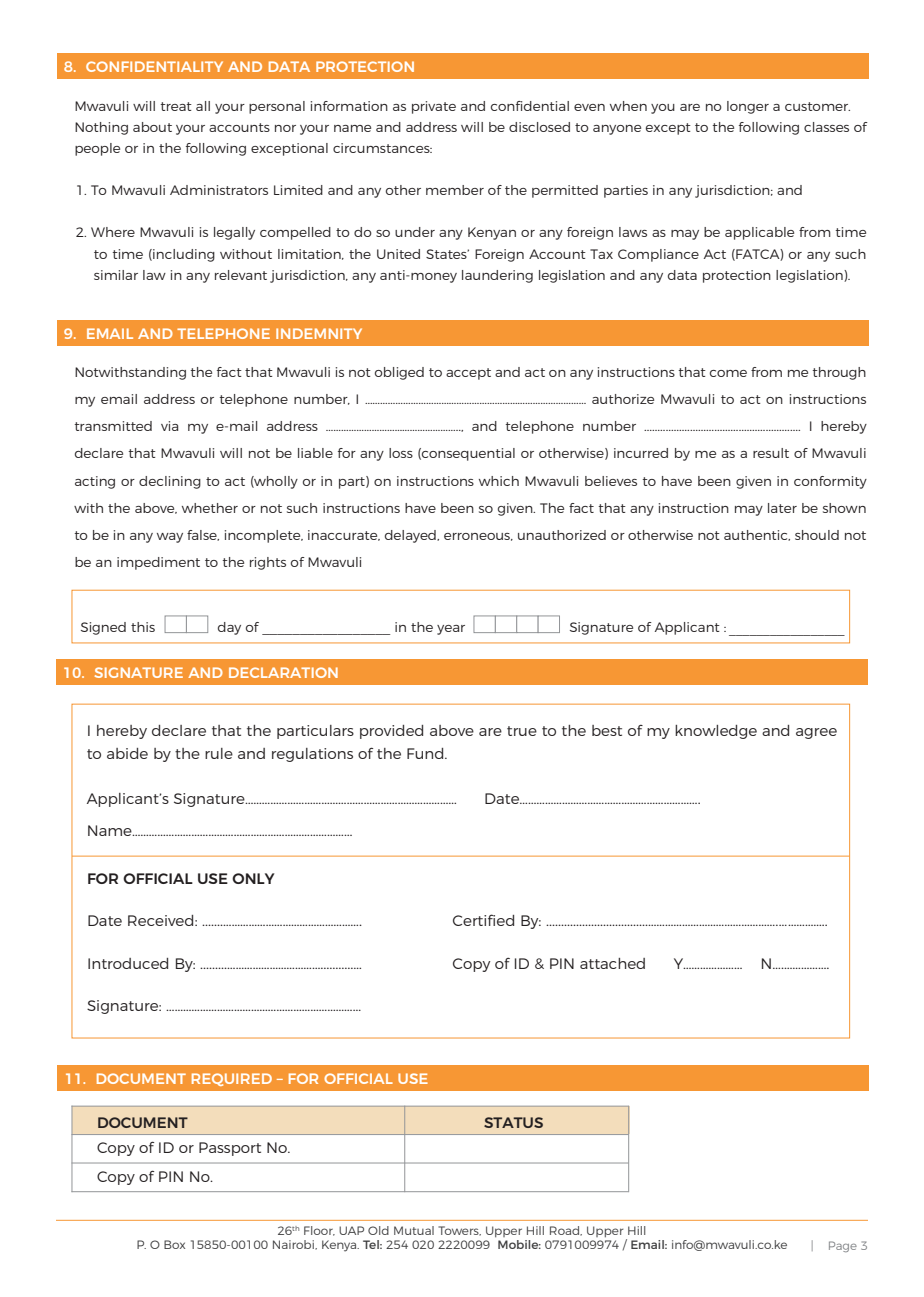 This screenshot has height=1297, width=924. I want to click on about, so click(152, 127).
